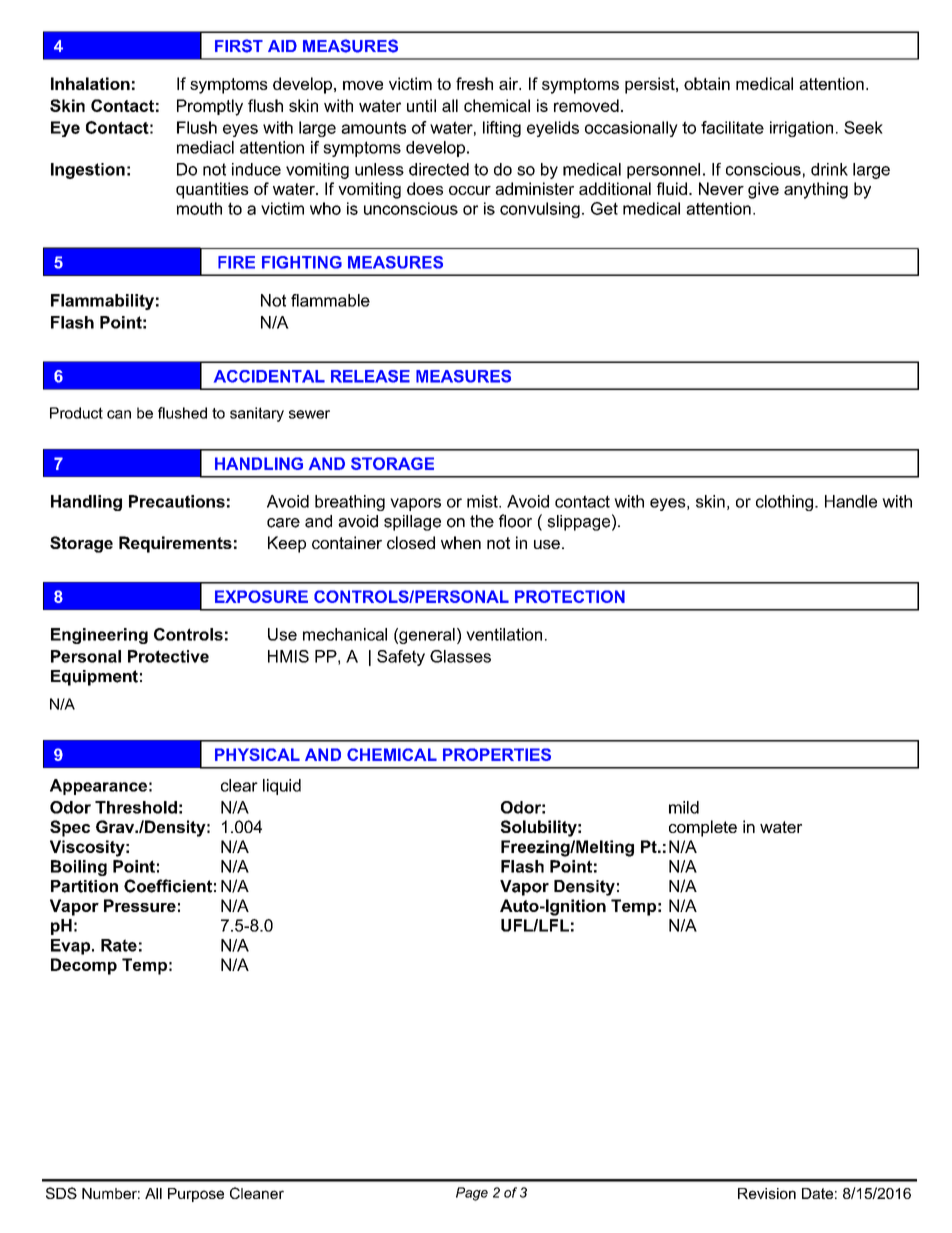 Image resolution: width=952 pixels, height=1233 pixels. What do you see at coordinates (851, 501) in the screenshot?
I see `Handle` at bounding box center [851, 501].
